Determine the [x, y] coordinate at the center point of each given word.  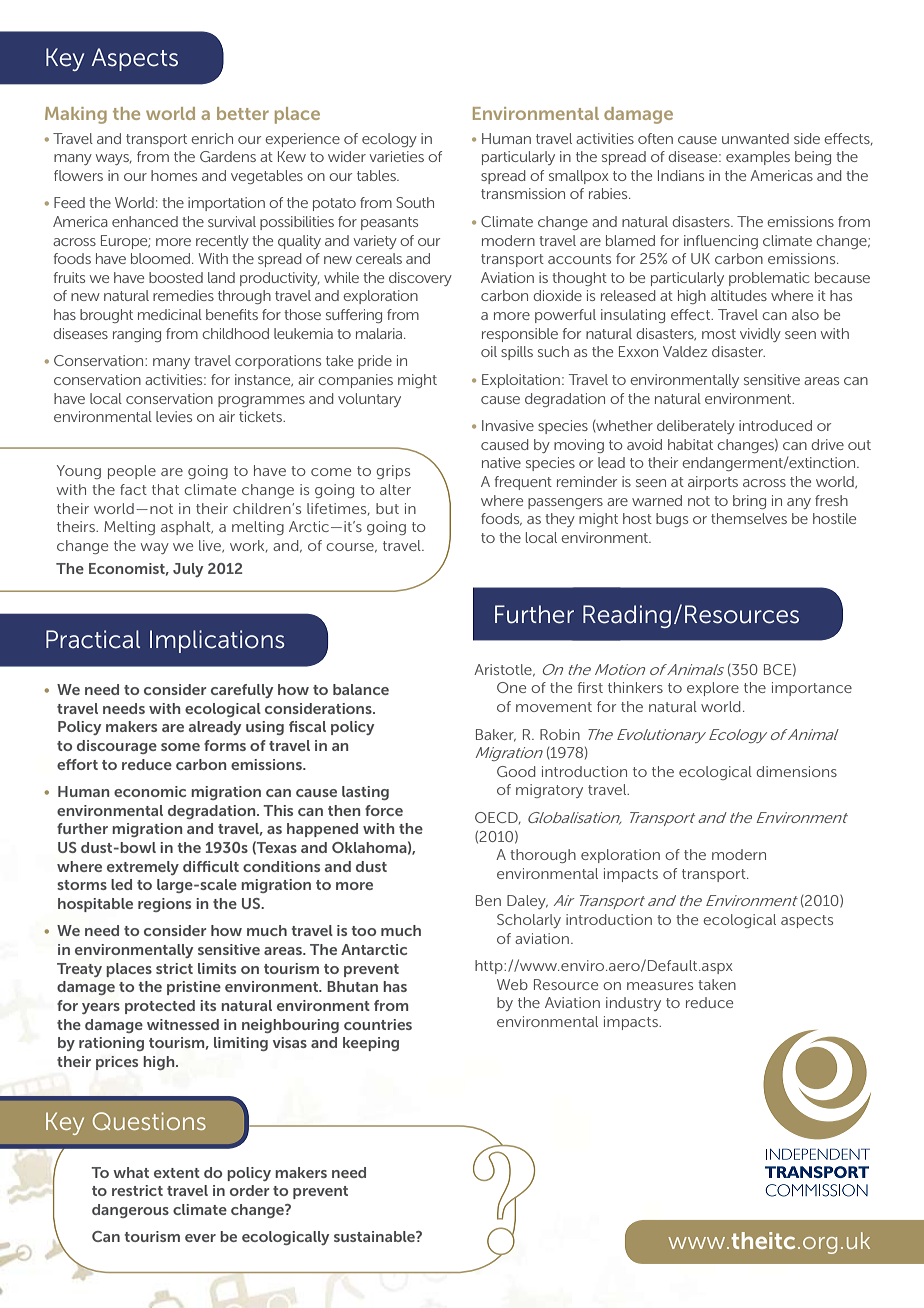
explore [713, 689]
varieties [396, 156]
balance [361, 689]
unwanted [755, 138]
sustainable [375, 1236]
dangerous [130, 1211]
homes [174, 175]
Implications [217, 641]
